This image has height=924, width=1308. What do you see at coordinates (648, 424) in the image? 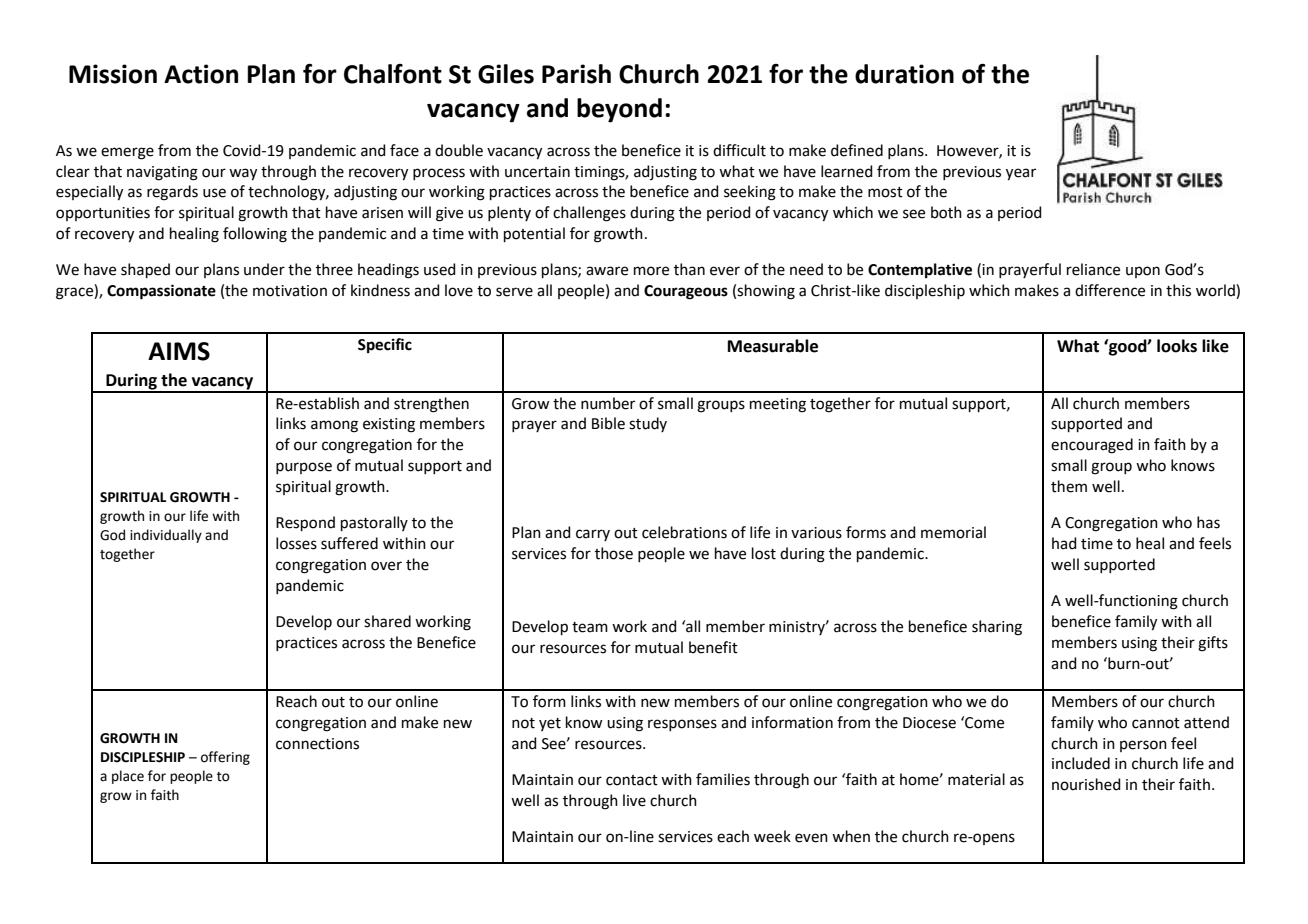
I see `study` at bounding box center [648, 424].
